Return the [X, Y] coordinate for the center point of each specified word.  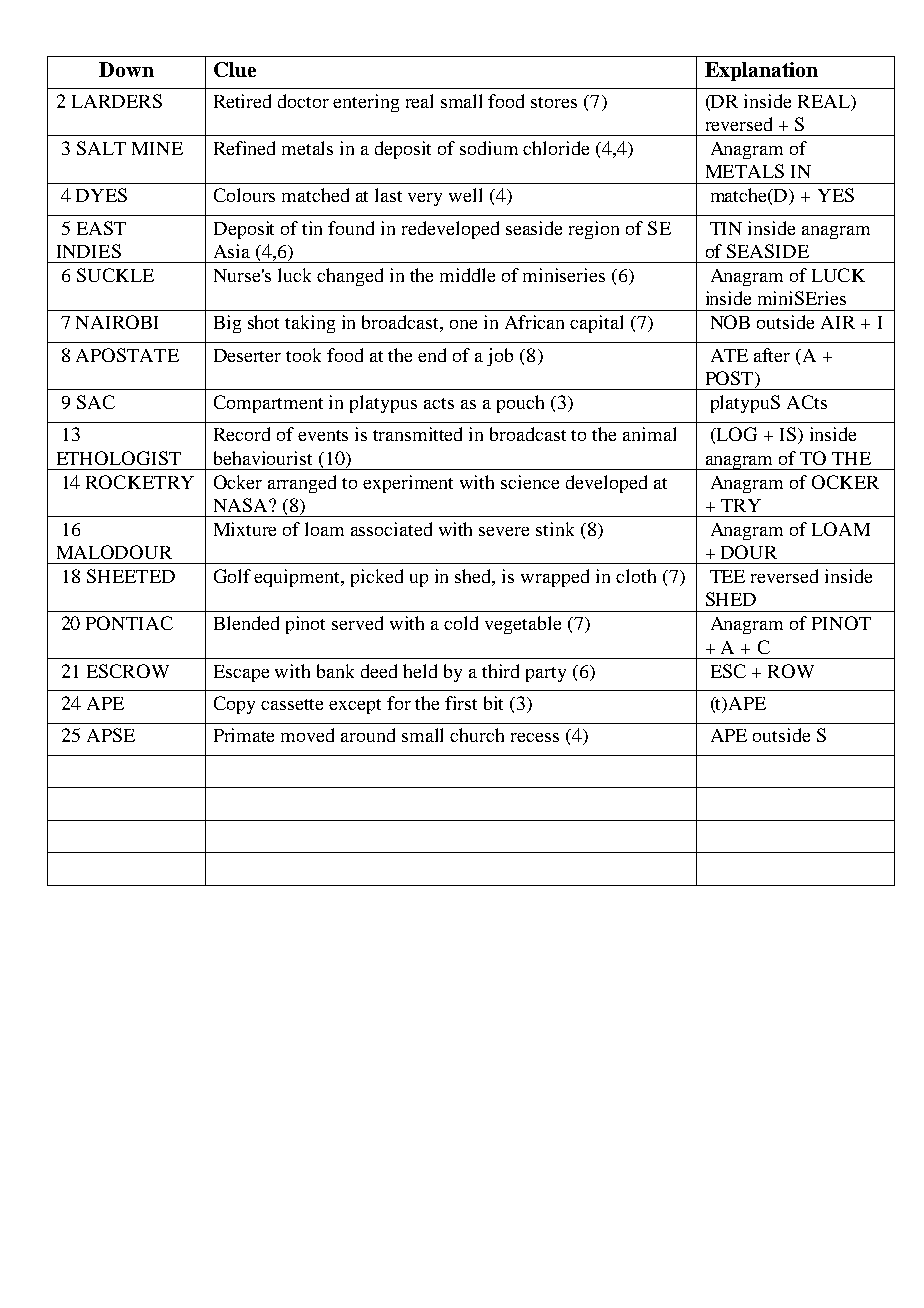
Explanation [761, 71]
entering [366, 103]
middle [467, 275]
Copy [234, 705]
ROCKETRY [140, 482]
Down [126, 69]
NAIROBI [117, 322]
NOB [730, 322]
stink [555, 529]
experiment [408, 484]
